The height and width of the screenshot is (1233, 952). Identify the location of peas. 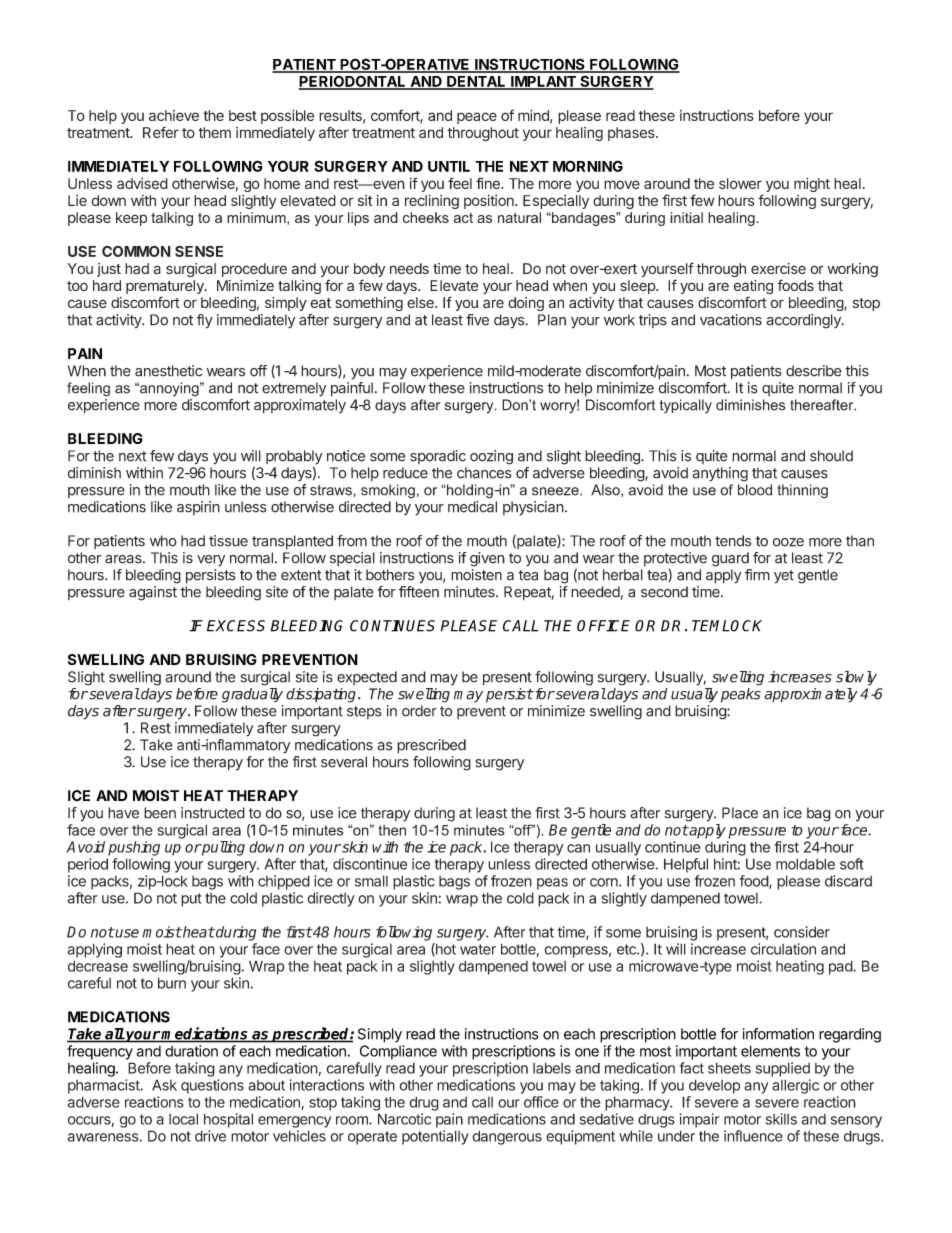
(552, 884).
